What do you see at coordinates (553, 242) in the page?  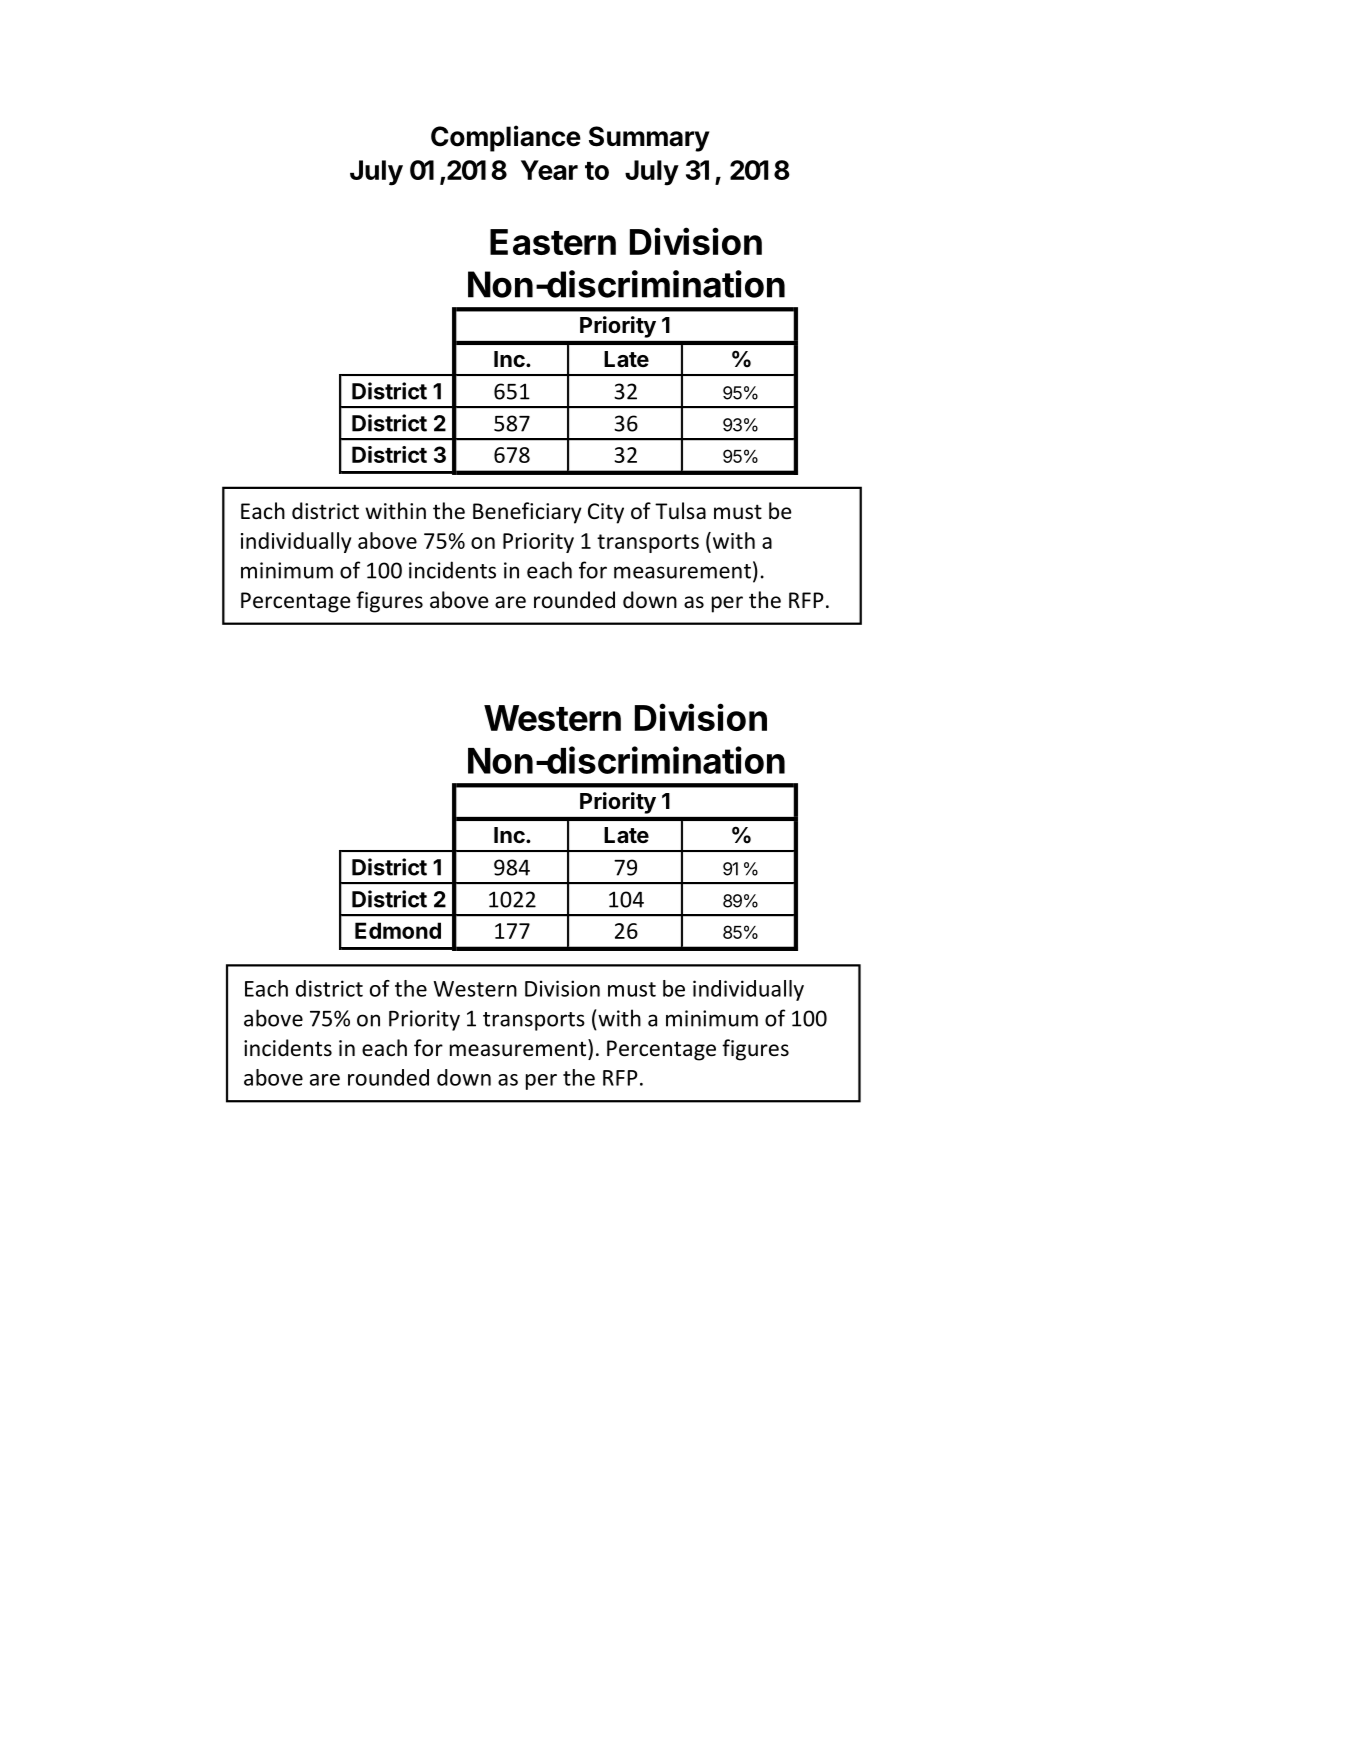 I see `Eastern` at bounding box center [553, 242].
